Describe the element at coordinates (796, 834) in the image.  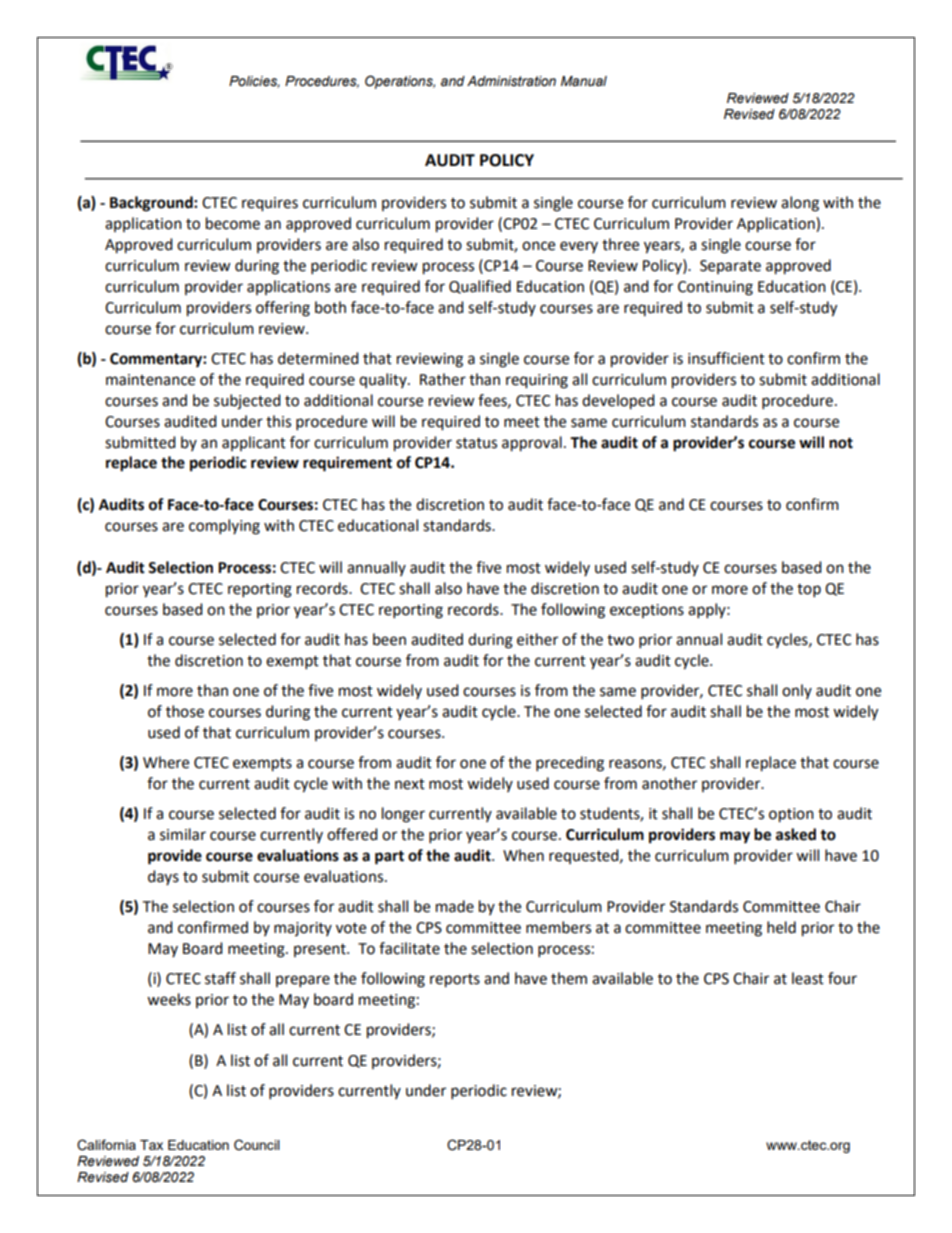
I see `asked` at that location.
